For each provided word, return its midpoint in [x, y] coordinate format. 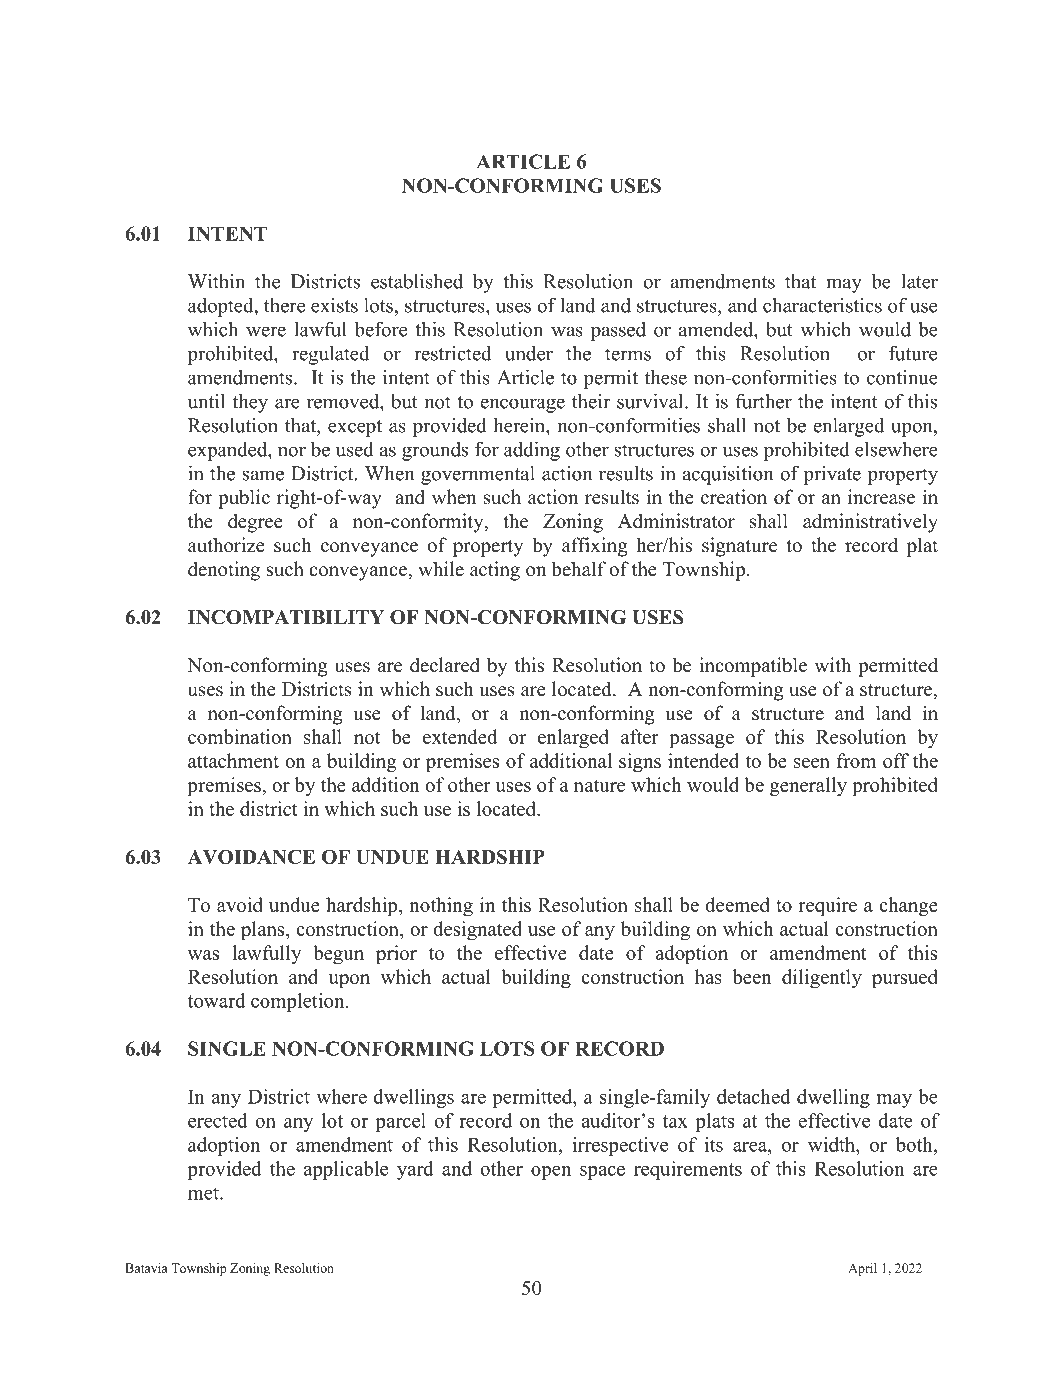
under [529, 353]
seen [812, 763]
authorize [226, 545]
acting [495, 571]
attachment [233, 760]
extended [460, 736]
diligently [822, 979]
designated [477, 931]
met [204, 1193]
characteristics [822, 305]
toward [216, 1000]
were [266, 331]
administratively [870, 523]
